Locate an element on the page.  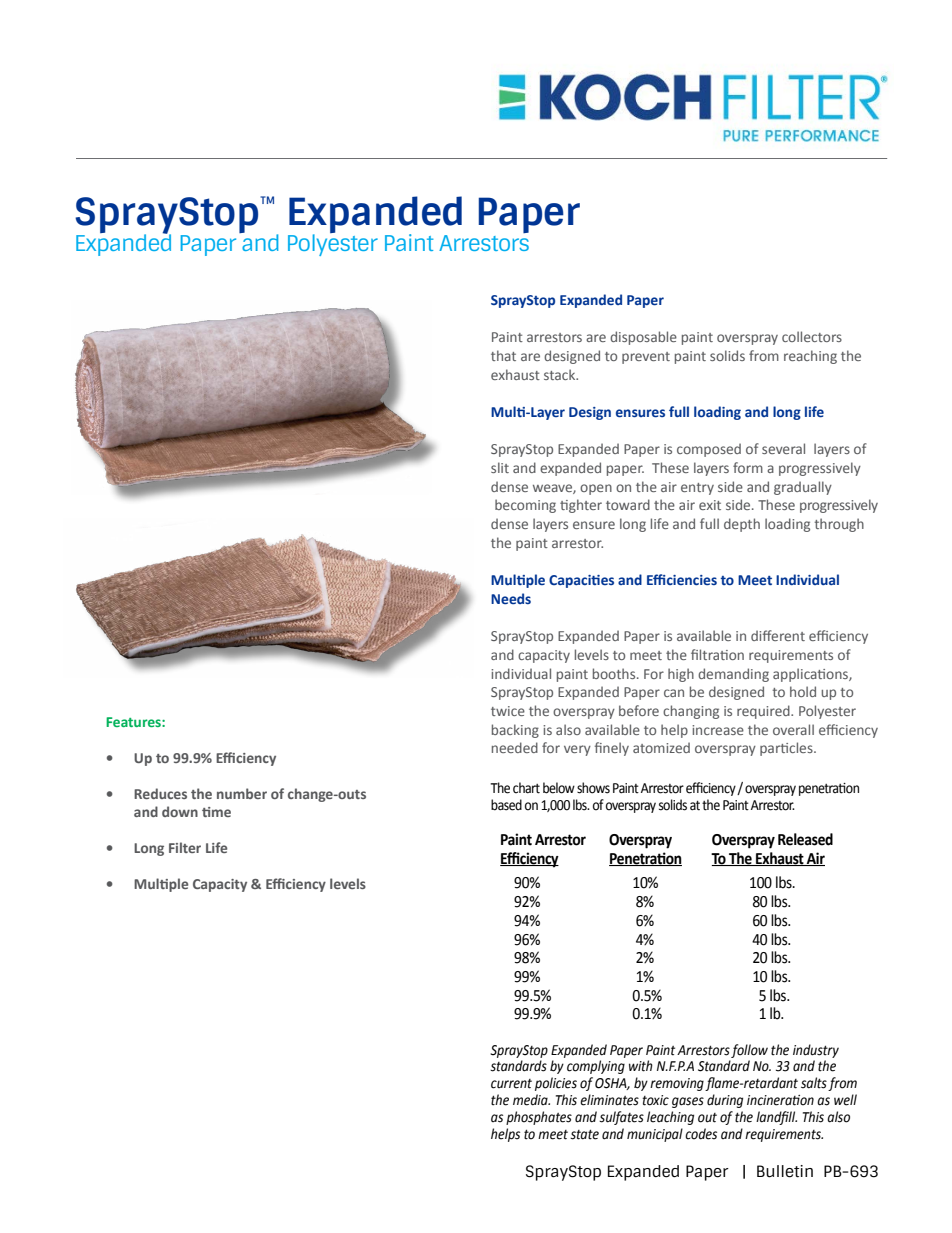
twice is located at coordinates (508, 711).
